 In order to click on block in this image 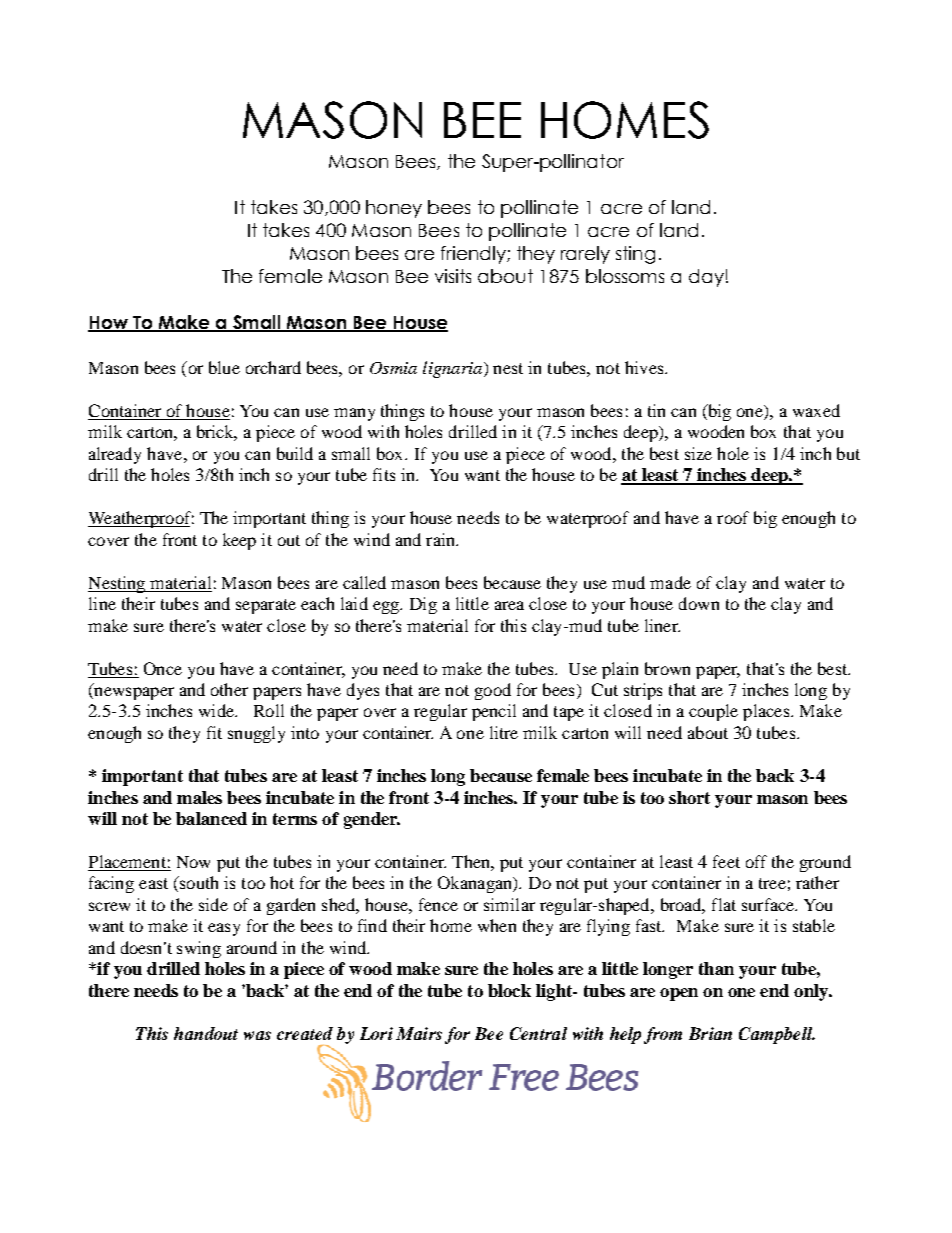, I will do `click(509, 990)`.
